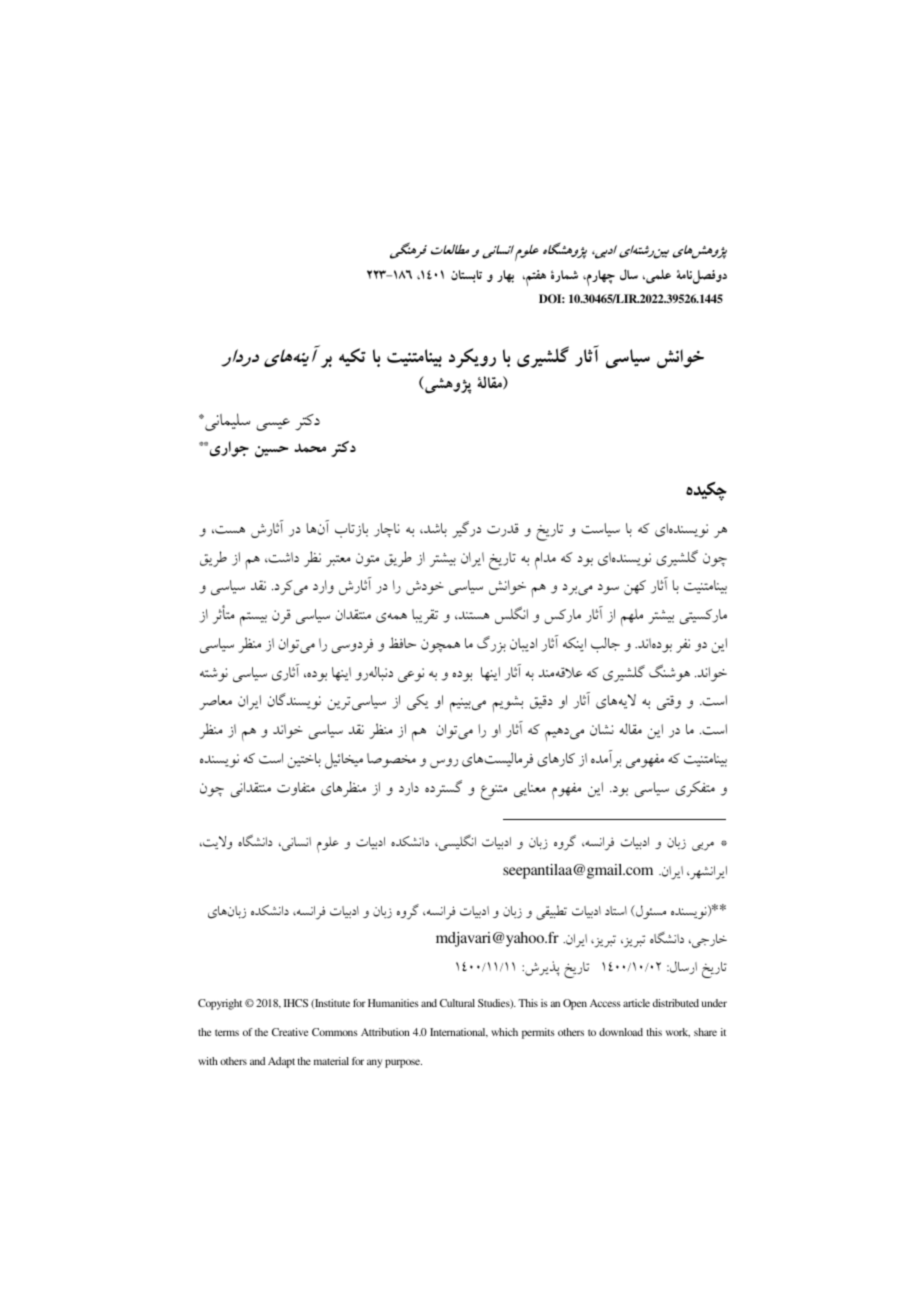 The width and height of the screenshot is (924, 1308). I want to click on which, so click(504, 1032).
